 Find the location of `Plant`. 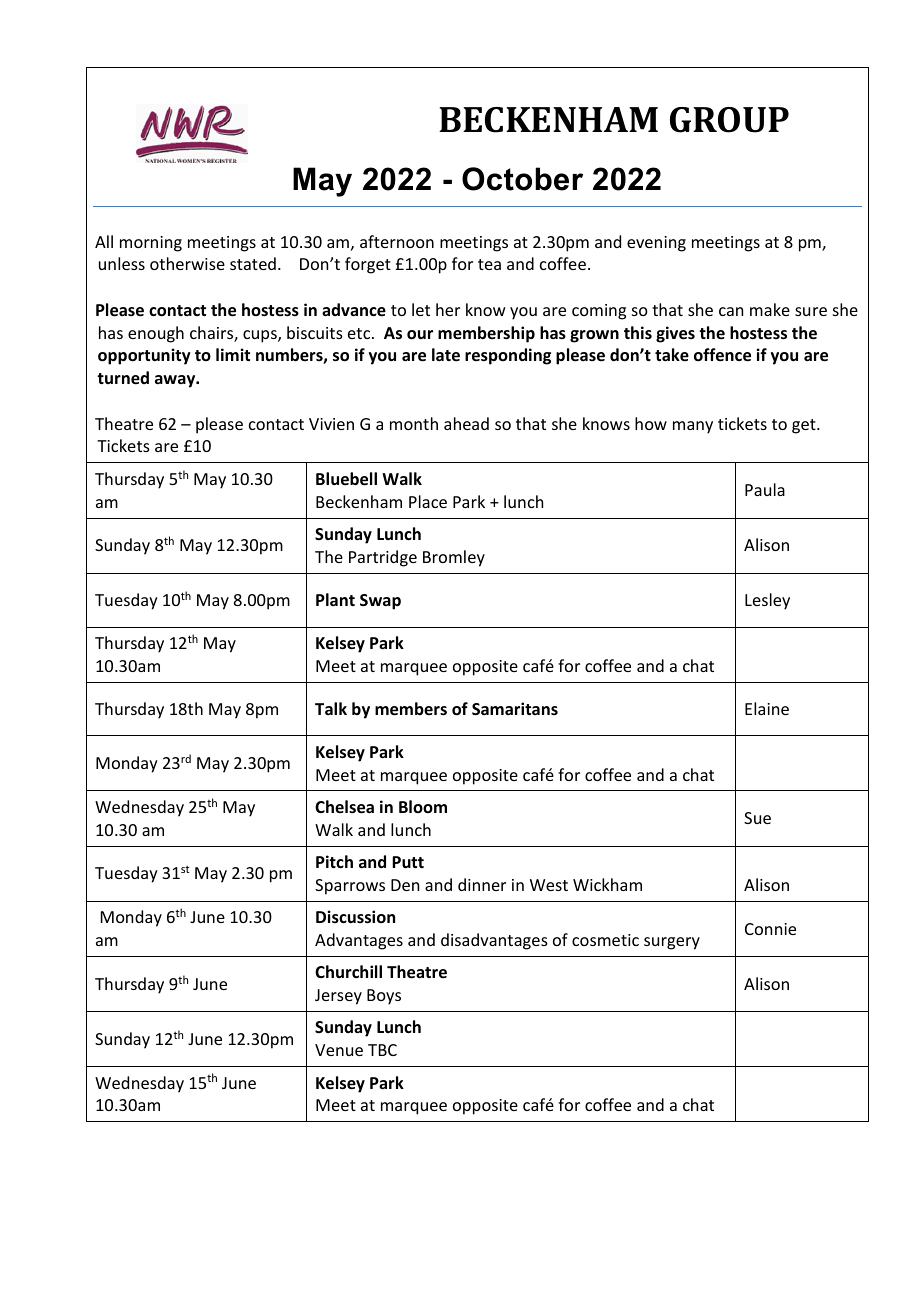

Plant is located at coordinates (335, 599).
